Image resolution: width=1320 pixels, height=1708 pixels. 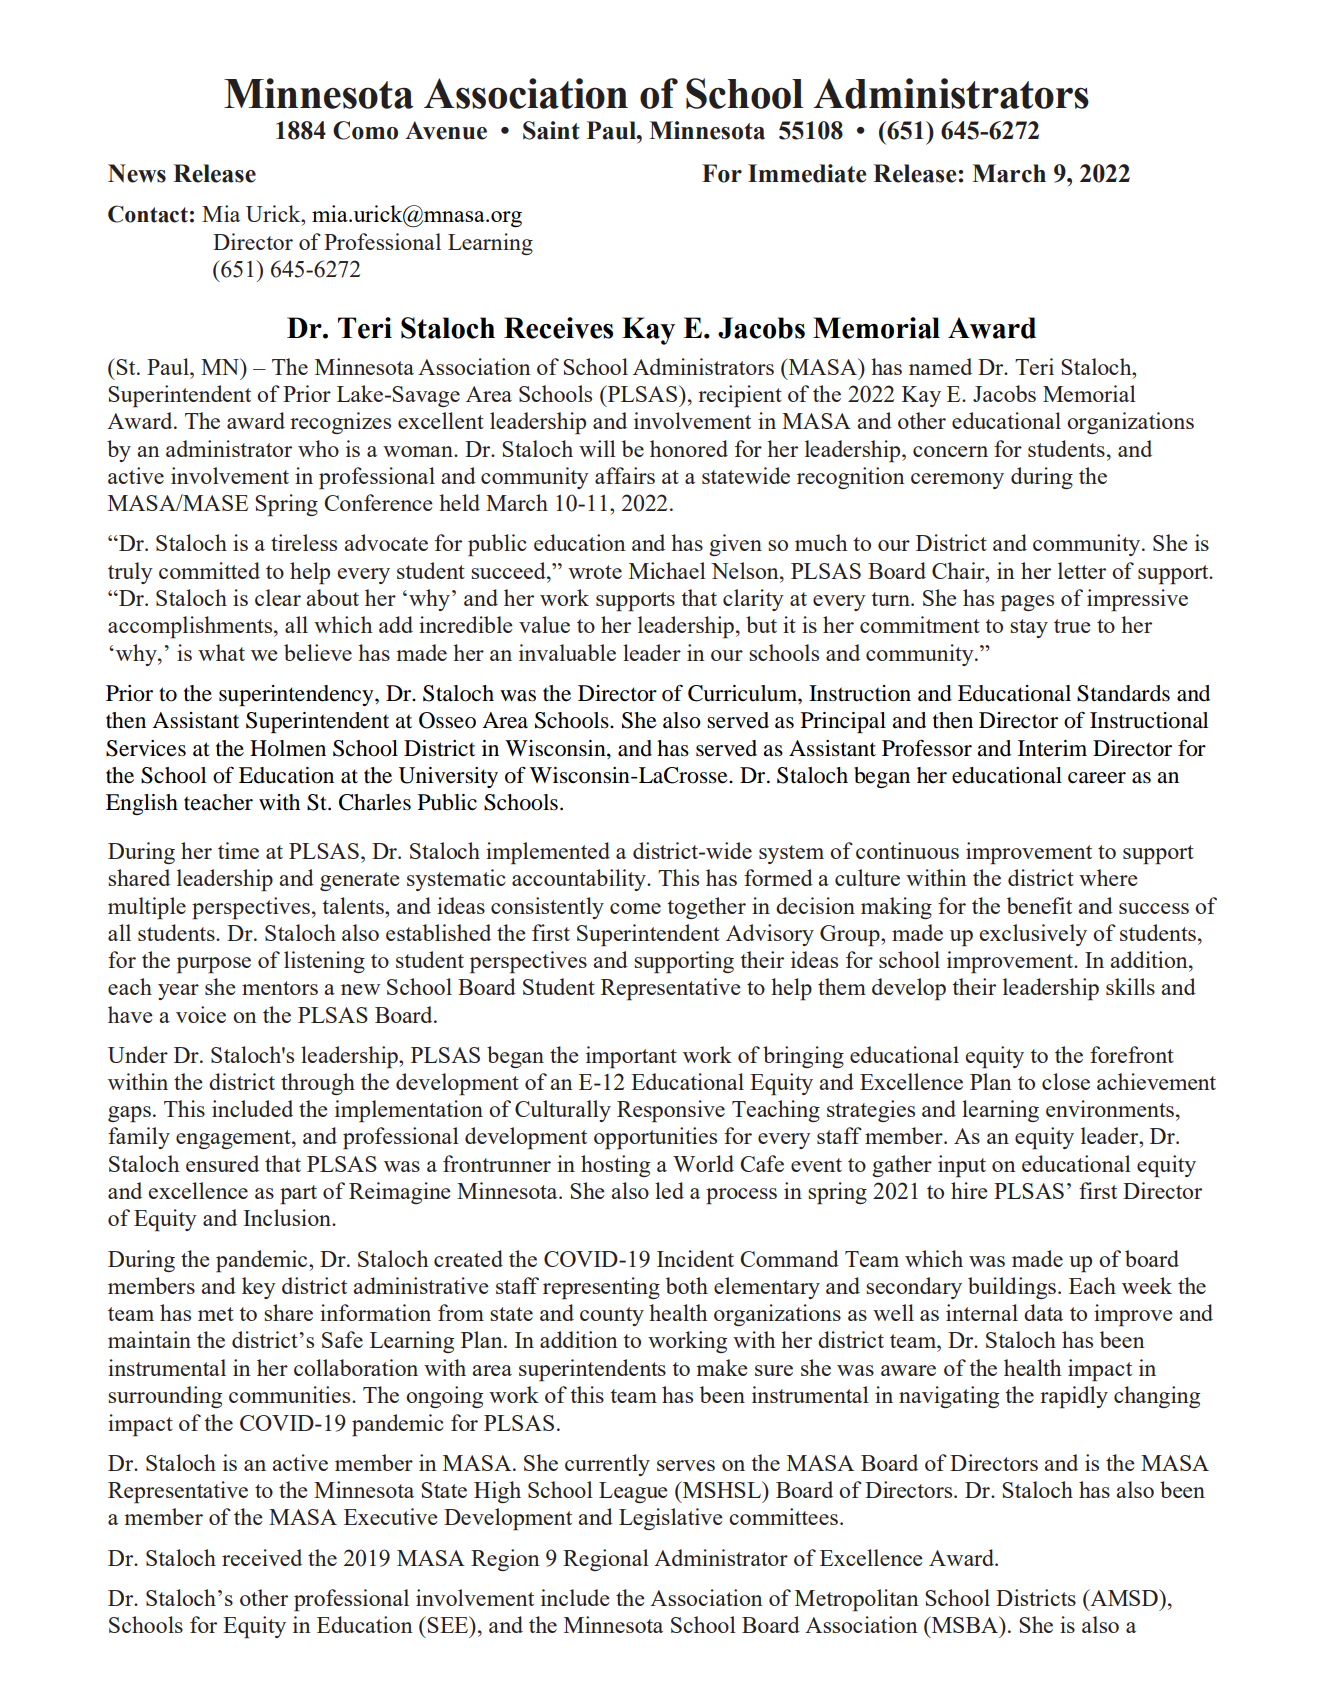 What do you see at coordinates (1039, 905) in the document?
I see `benefit` at bounding box center [1039, 905].
